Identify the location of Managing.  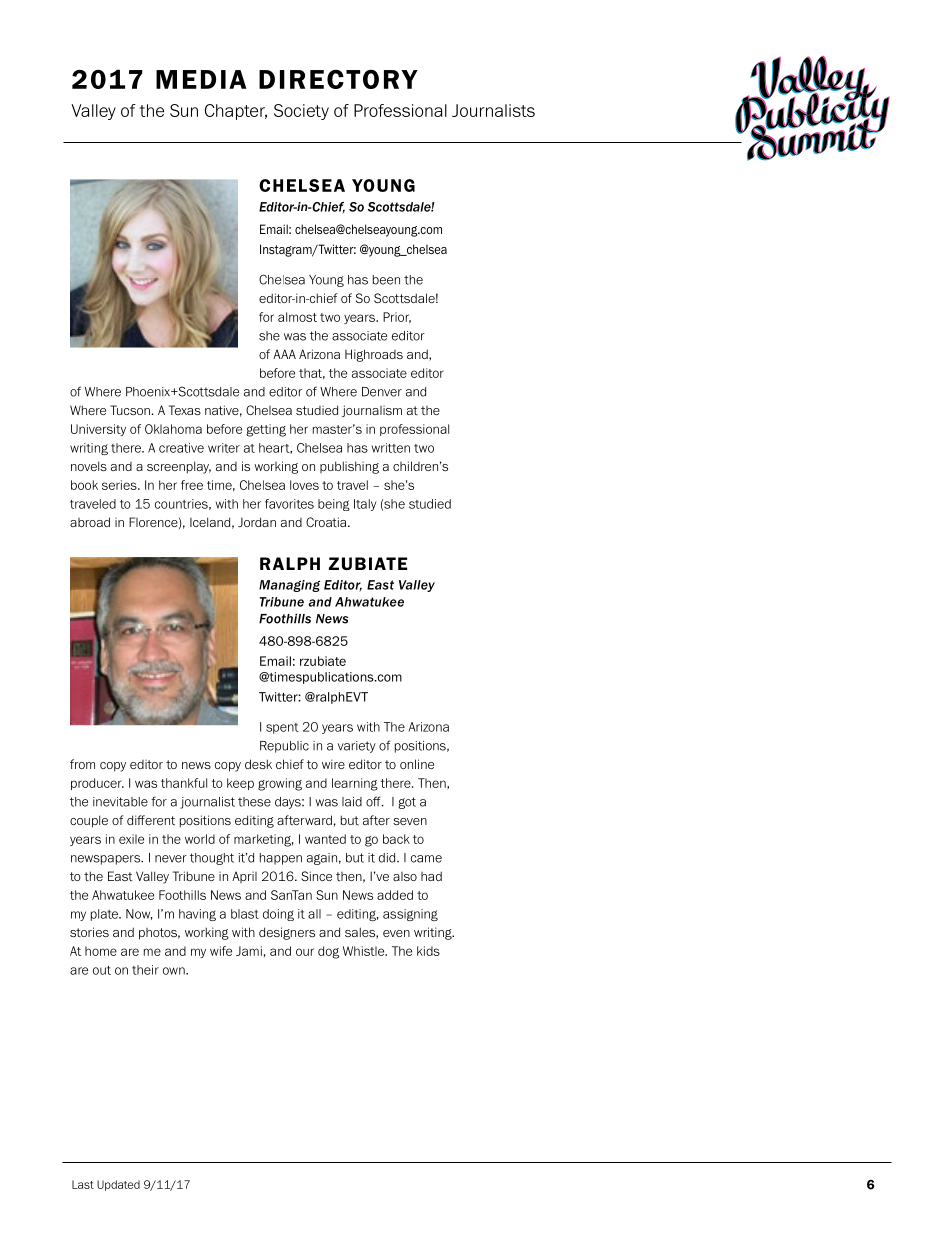
(289, 586).
